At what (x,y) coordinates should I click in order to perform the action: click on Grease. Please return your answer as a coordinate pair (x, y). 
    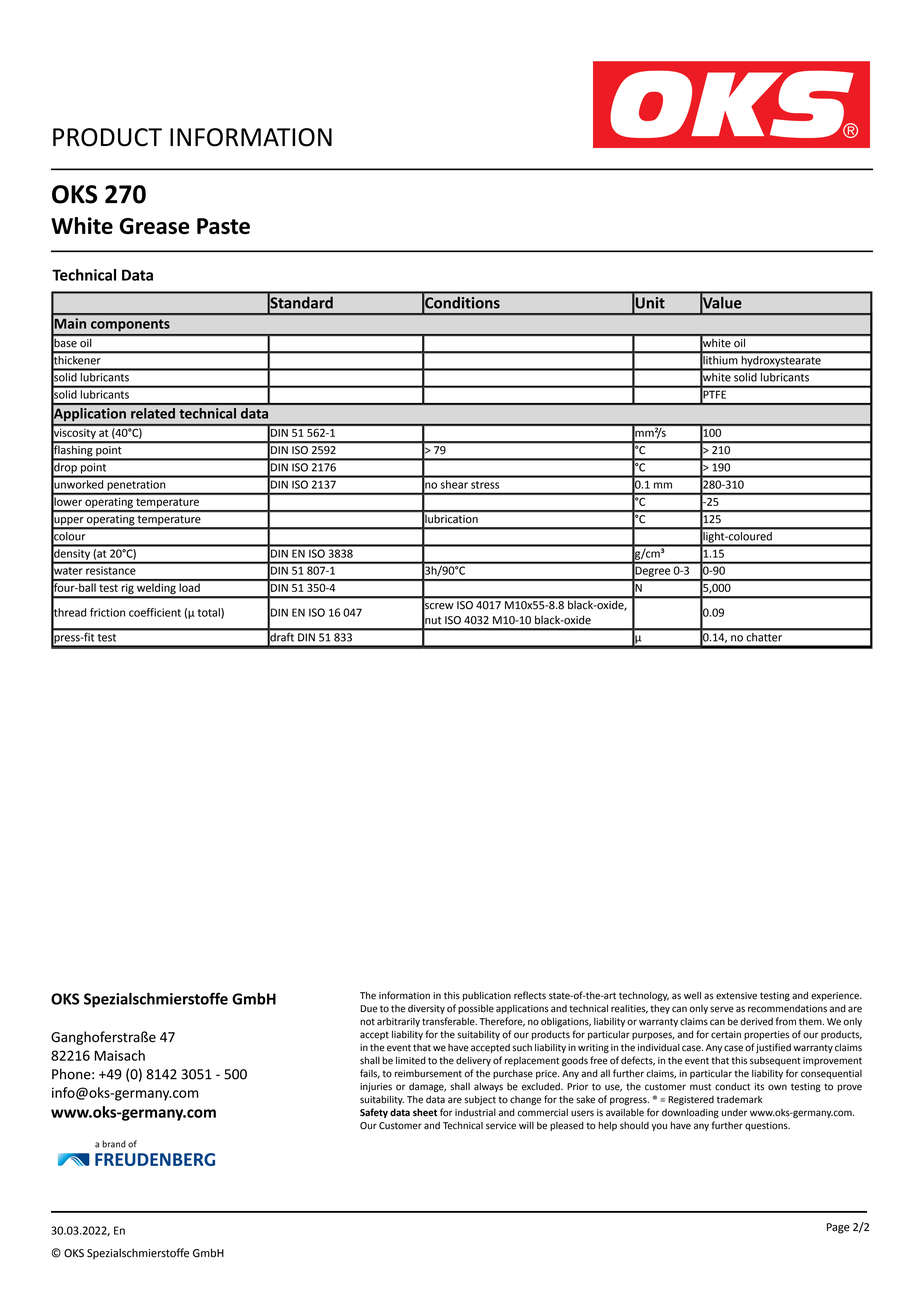
    Looking at the image, I should click on (155, 226).
